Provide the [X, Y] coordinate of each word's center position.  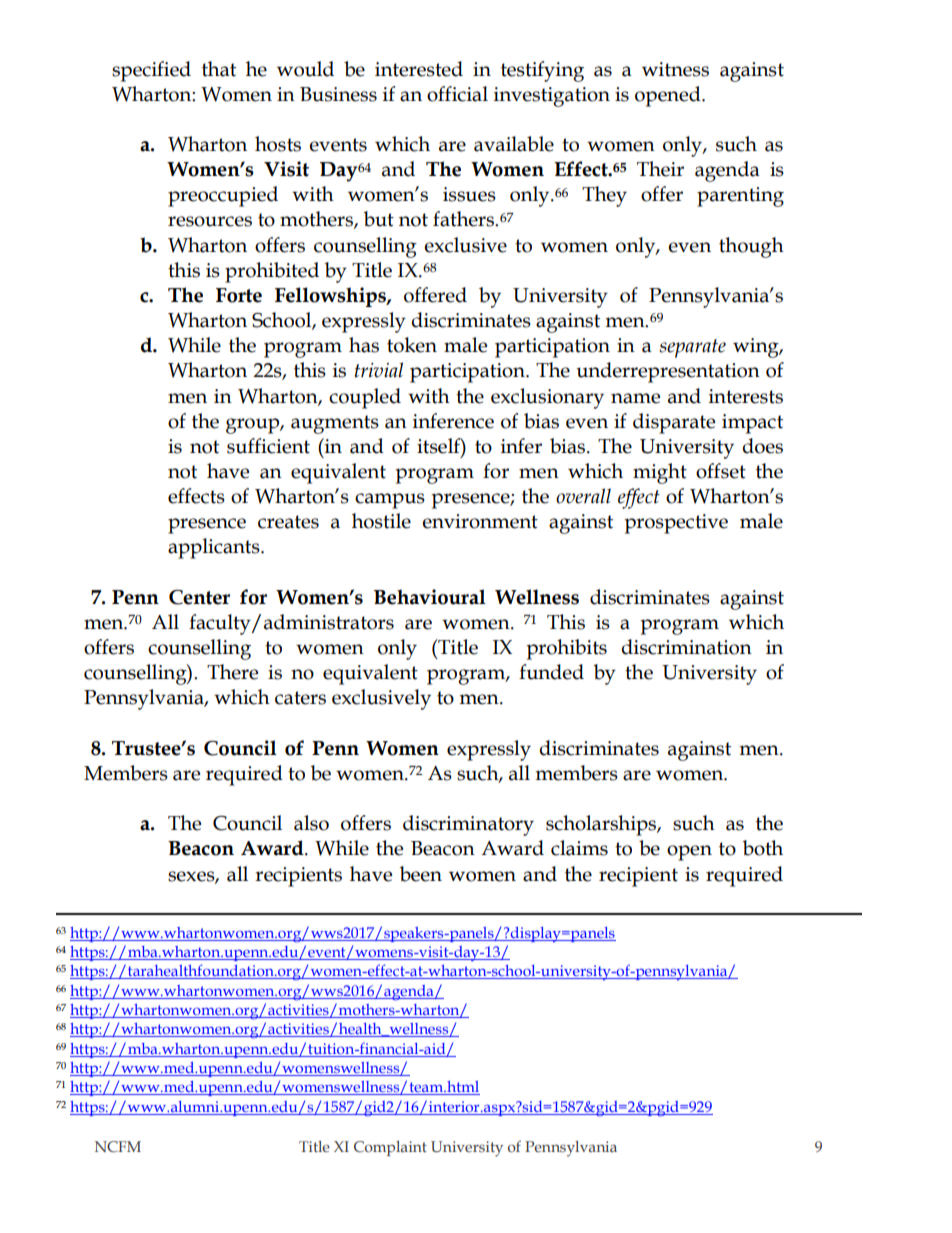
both [762, 848]
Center [199, 597]
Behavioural [430, 597]
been [420, 874]
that [219, 69]
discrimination [686, 647]
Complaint [390, 1148]
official [457, 94]
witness [675, 69]
